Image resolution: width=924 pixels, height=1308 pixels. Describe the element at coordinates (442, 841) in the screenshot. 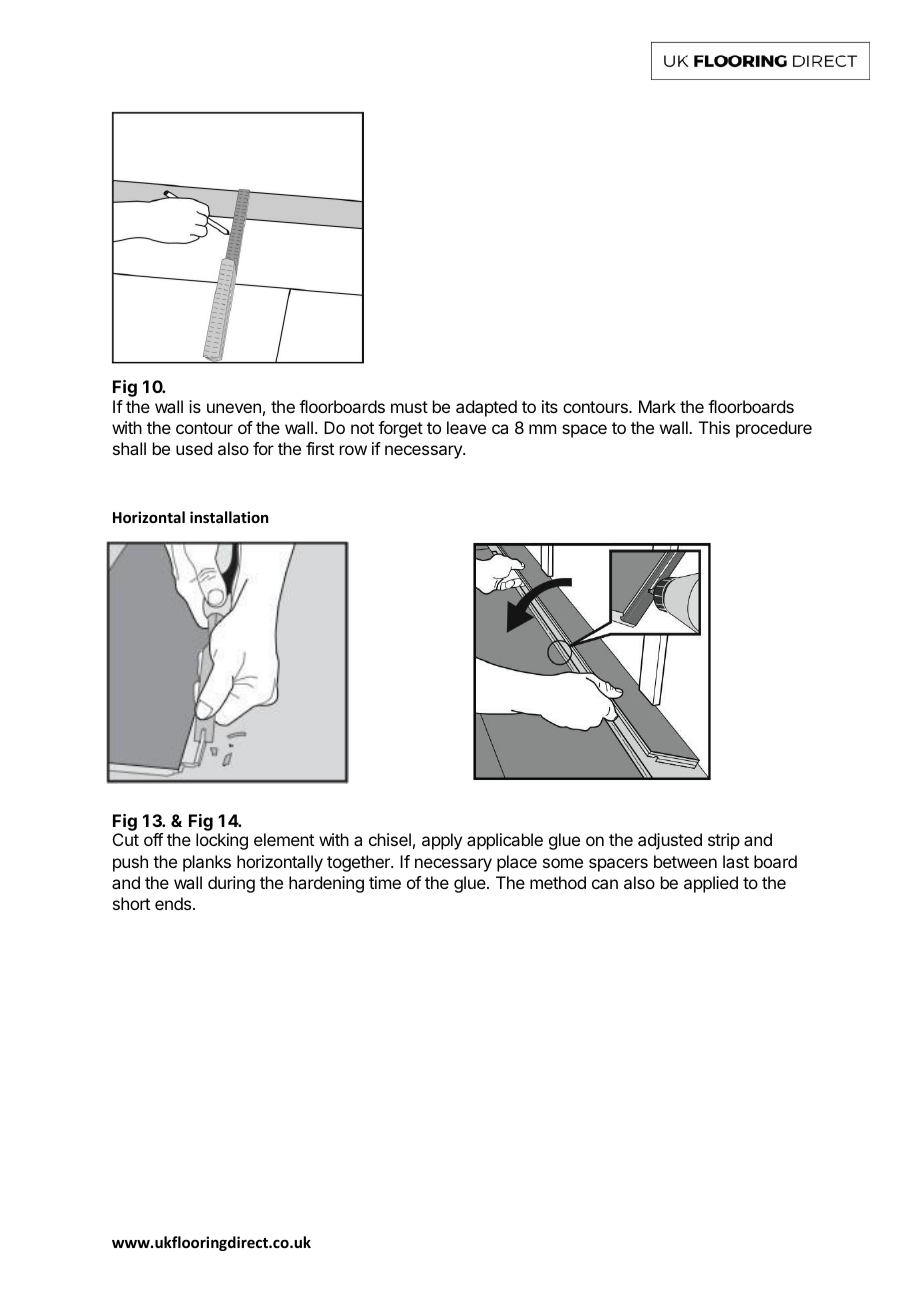

I see `apply` at that location.
